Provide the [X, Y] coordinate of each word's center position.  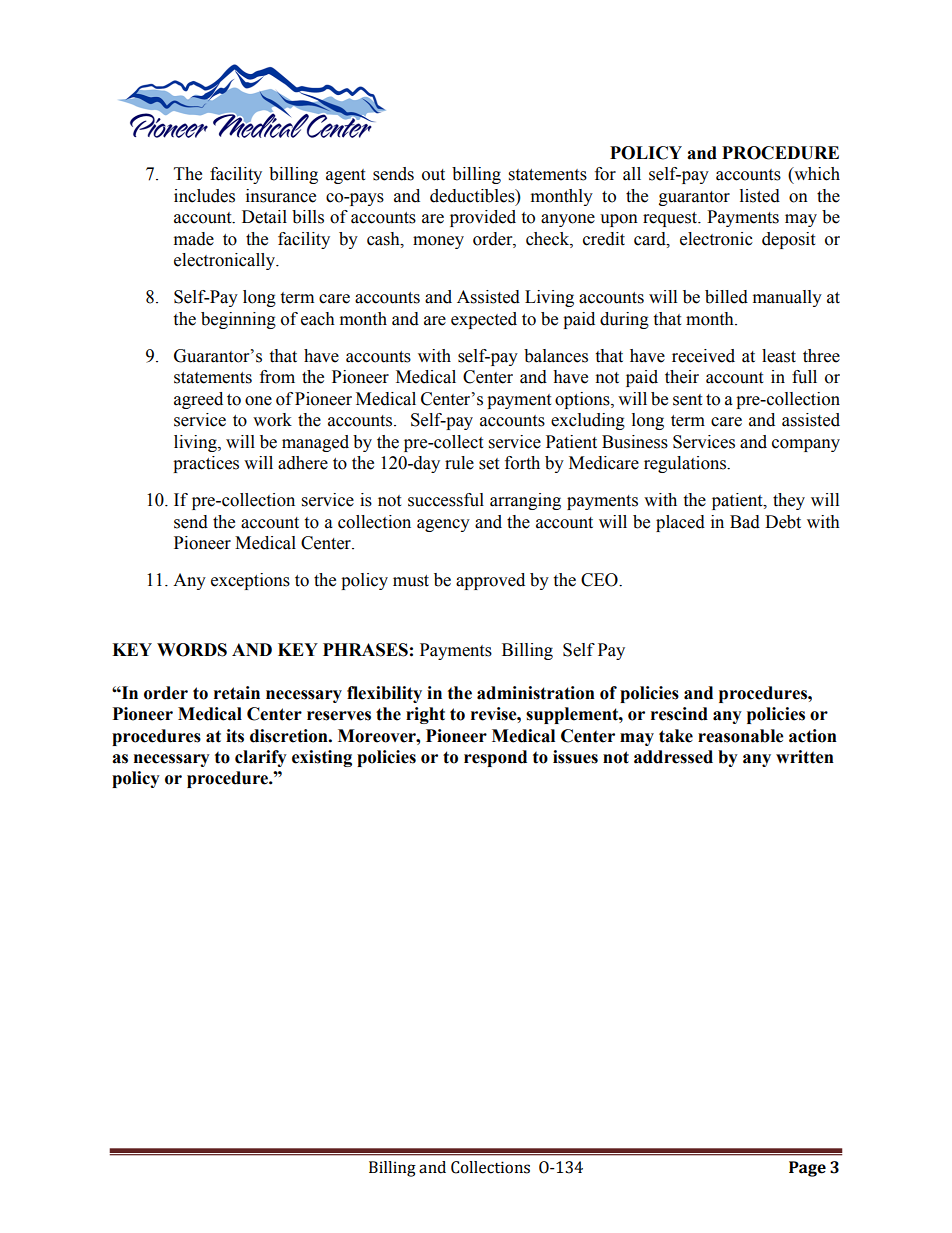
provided [483, 218]
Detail [264, 217]
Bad [745, 522]
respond [495, 758]
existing [322, 758]
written [805, 757]
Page [807, 1169]
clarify [261, 758]
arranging [525, 501]
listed [760, 196]
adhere [303, 463]
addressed [673, 757]
